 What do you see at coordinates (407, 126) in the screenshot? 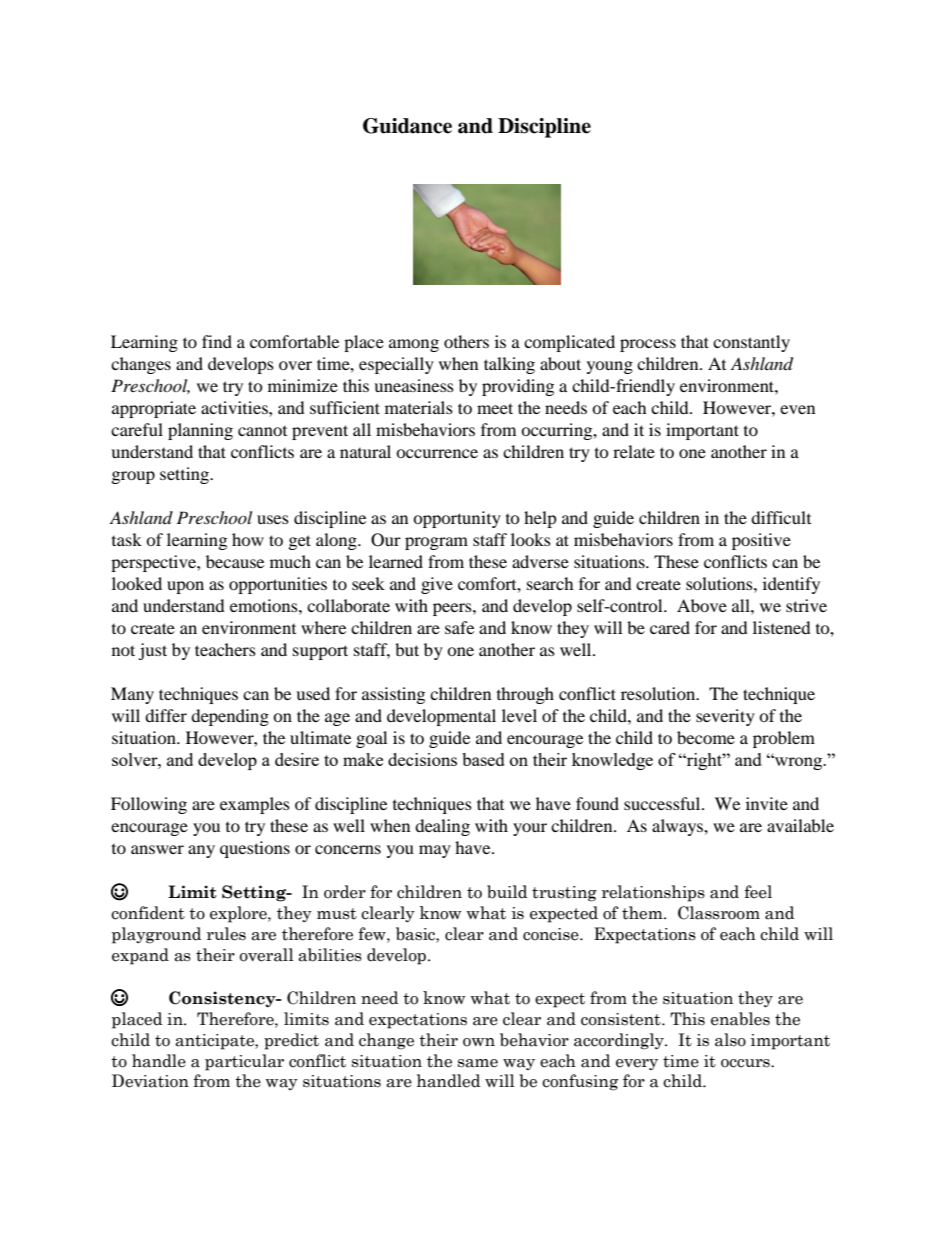
I see `Guidance` at bounding box center [407, 126].
